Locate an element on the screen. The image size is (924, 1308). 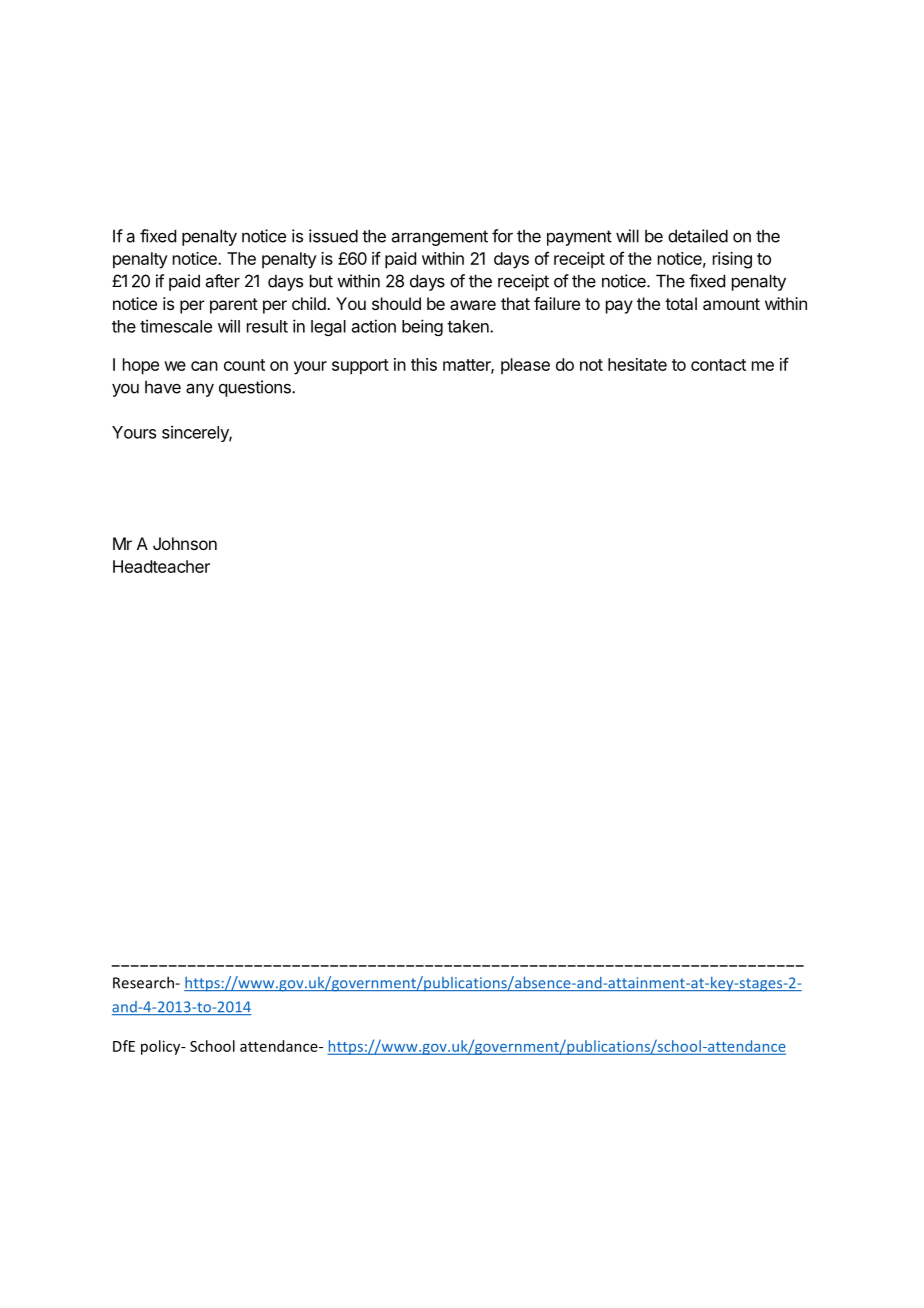
issued is located at coordinates (333, 236).
